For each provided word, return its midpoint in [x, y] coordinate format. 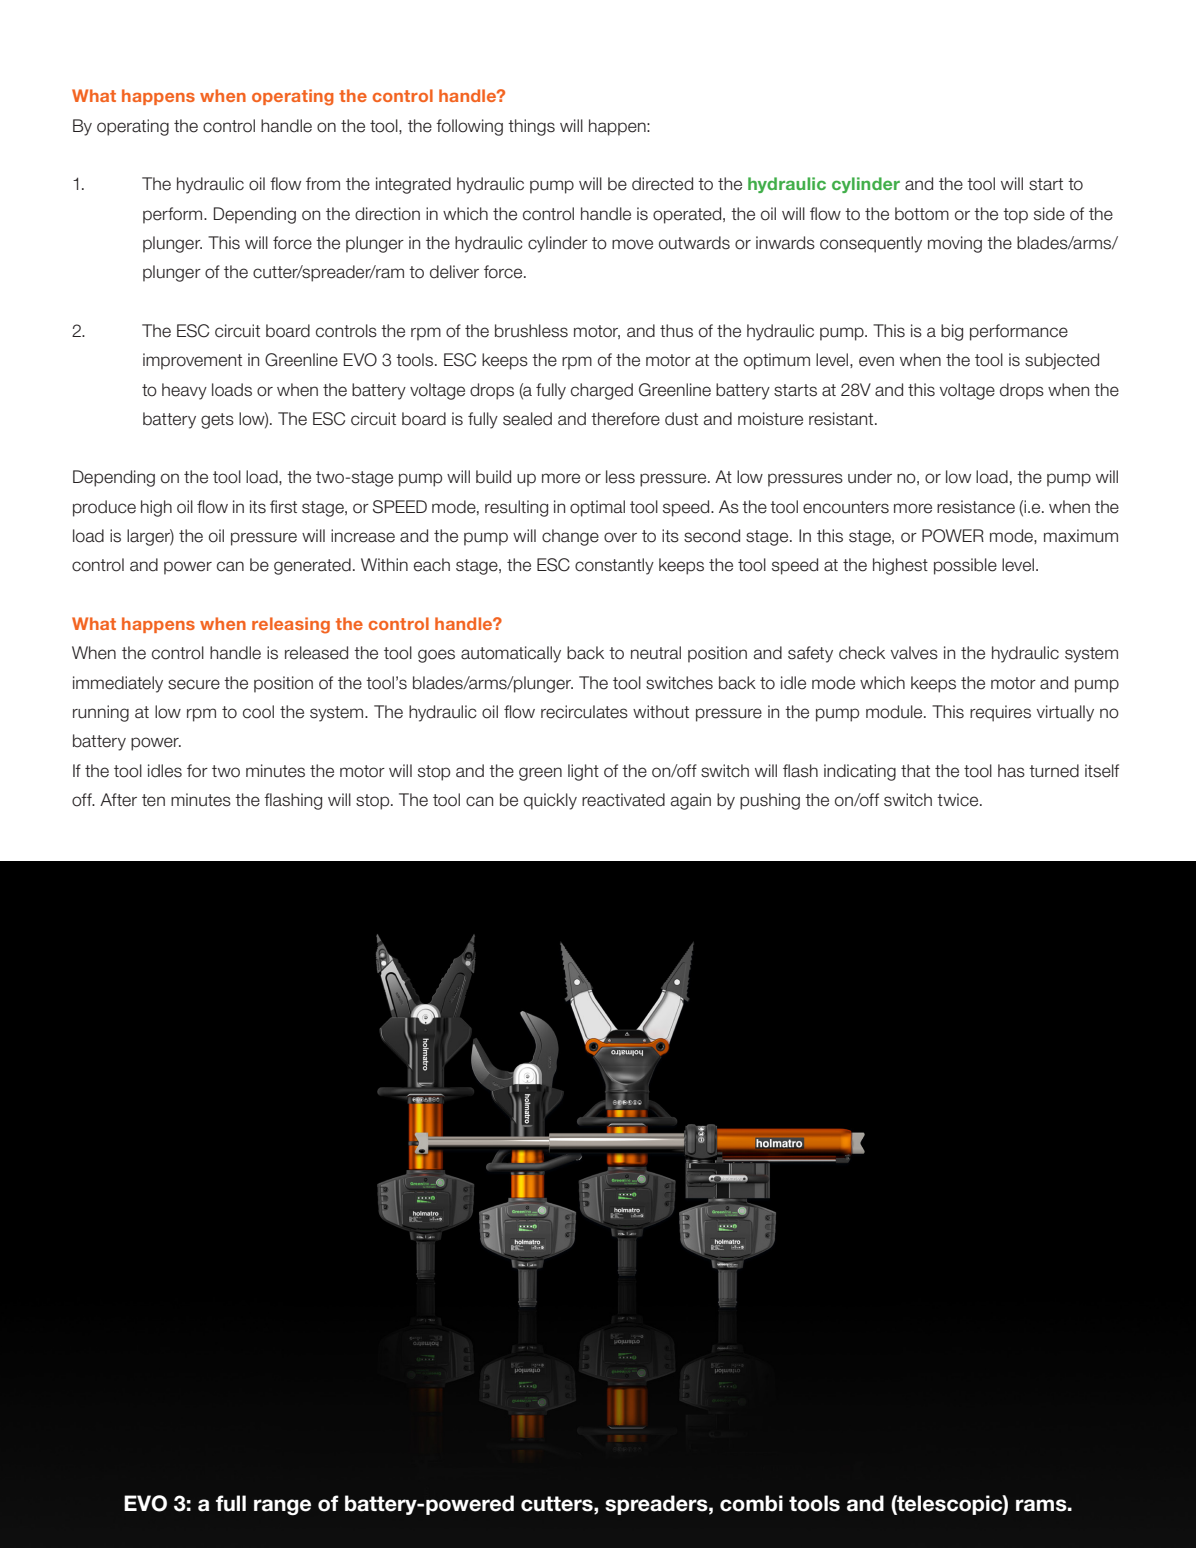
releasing [291, 625]
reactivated [623, 800]
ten [153, 800]
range [282, 1507]
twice [959, 800]
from [323, 184]
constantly [614, 566]
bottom [922, 214]
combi [751, 1503]
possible [965, 566]
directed [662, 184]
